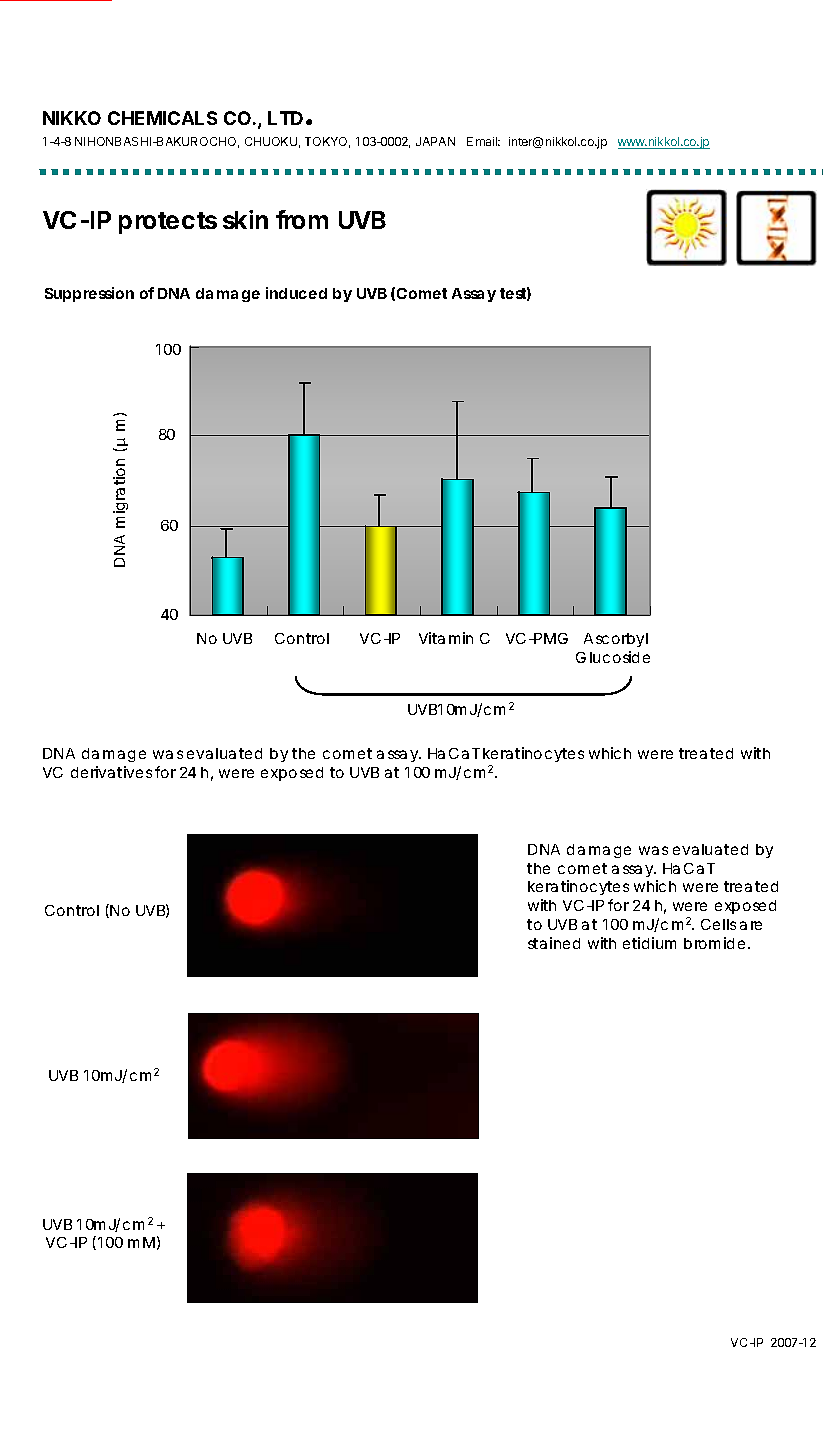  Describe the element at coordinates (554, 943) in the screenshot. I see `stained` at that location.
